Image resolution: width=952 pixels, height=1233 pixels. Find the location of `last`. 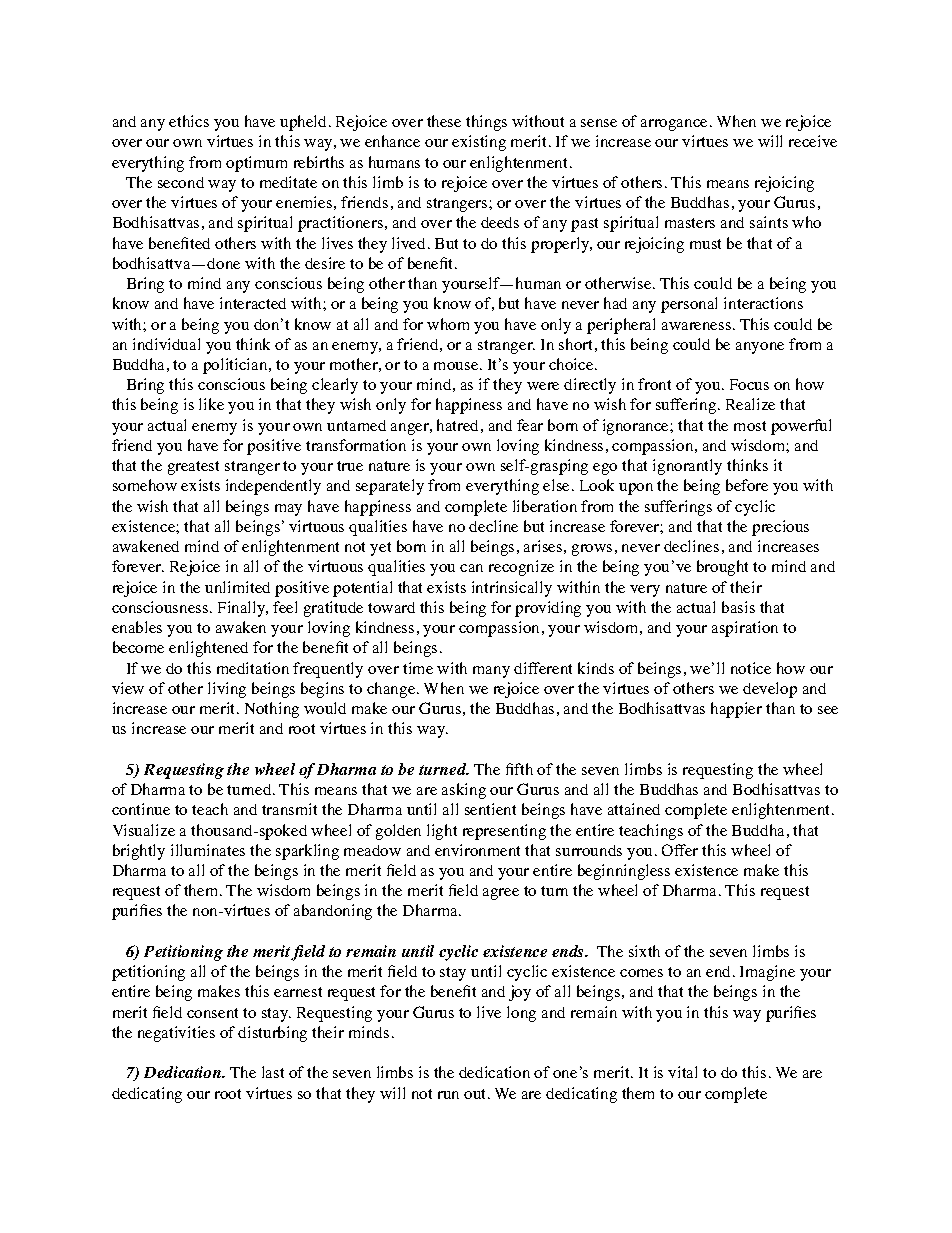

last is located at coordinates (273, 1072).
